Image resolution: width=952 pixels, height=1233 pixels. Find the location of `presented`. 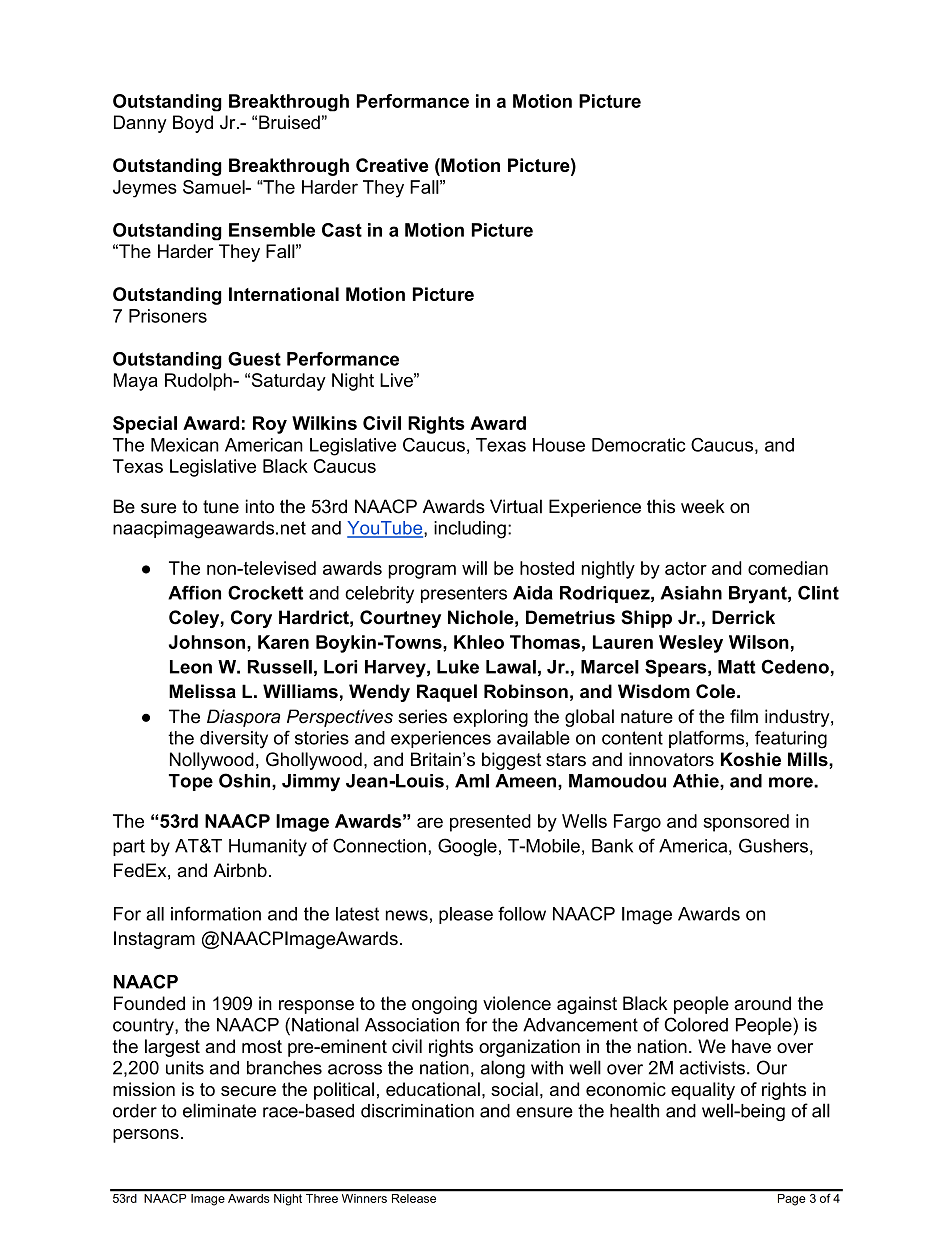

presented is located at coordinates (490, 823).
